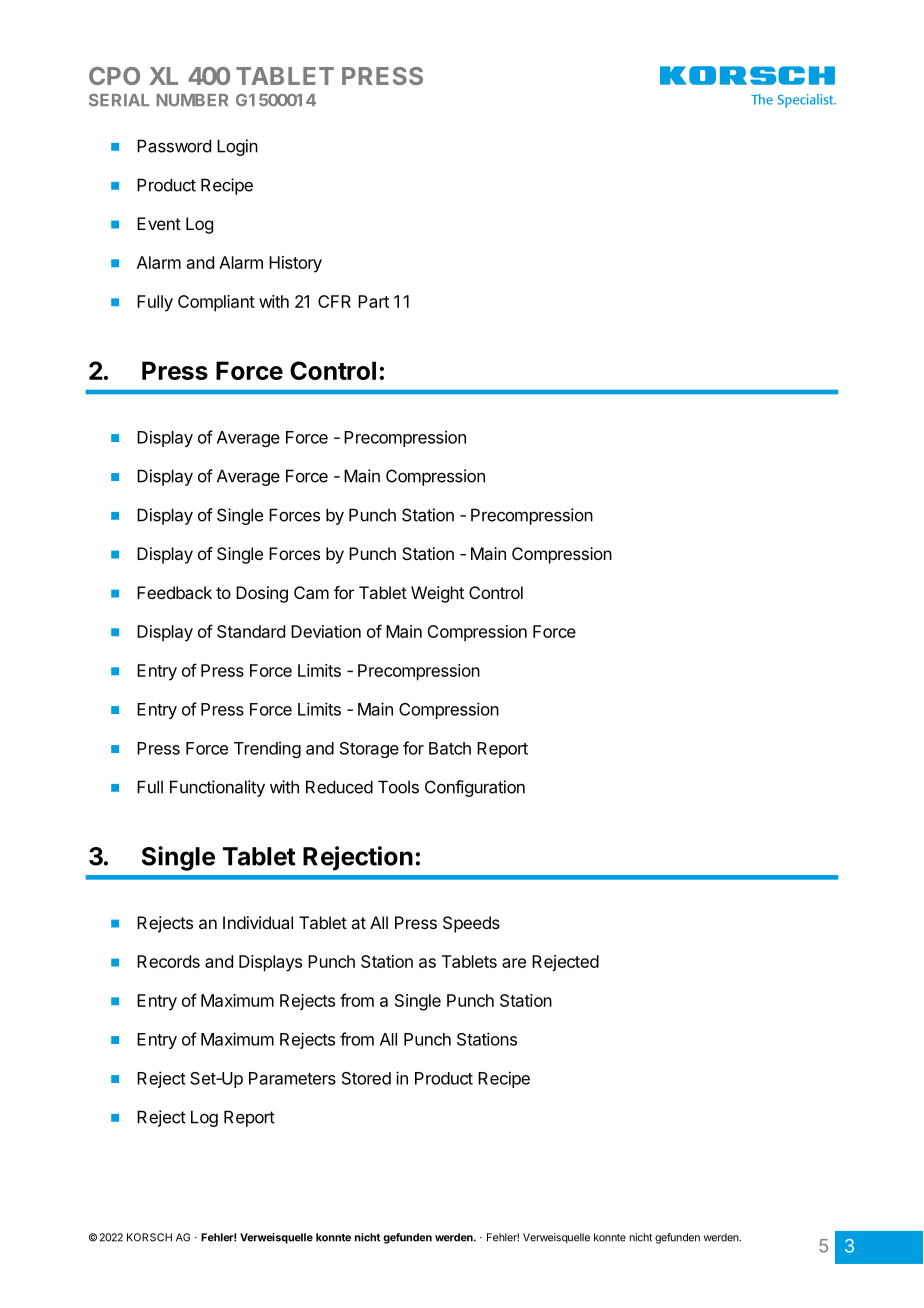  Describe the element at coordinates (217, 788) in the document. I see `Functionality` at that location.
